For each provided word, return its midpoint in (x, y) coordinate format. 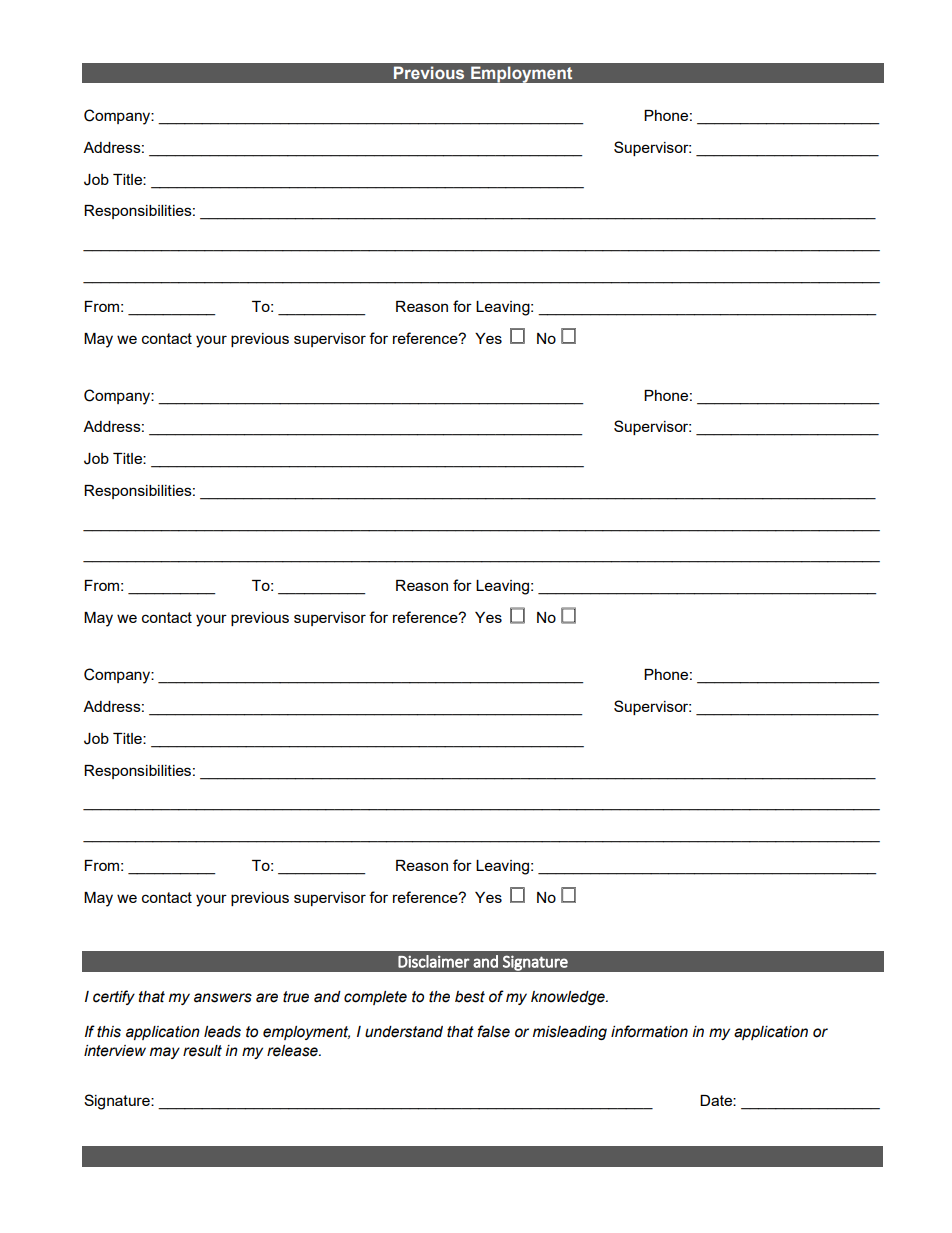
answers (223, 998)
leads (222, 1032)
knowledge (569, 998)
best (470, 997)
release (293, 1051)
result (202, 1051)
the (439, 997)
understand (404, 1032)
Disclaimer (434, 961)
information (649, 1031)
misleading (570, 1033)
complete (375, 998)
